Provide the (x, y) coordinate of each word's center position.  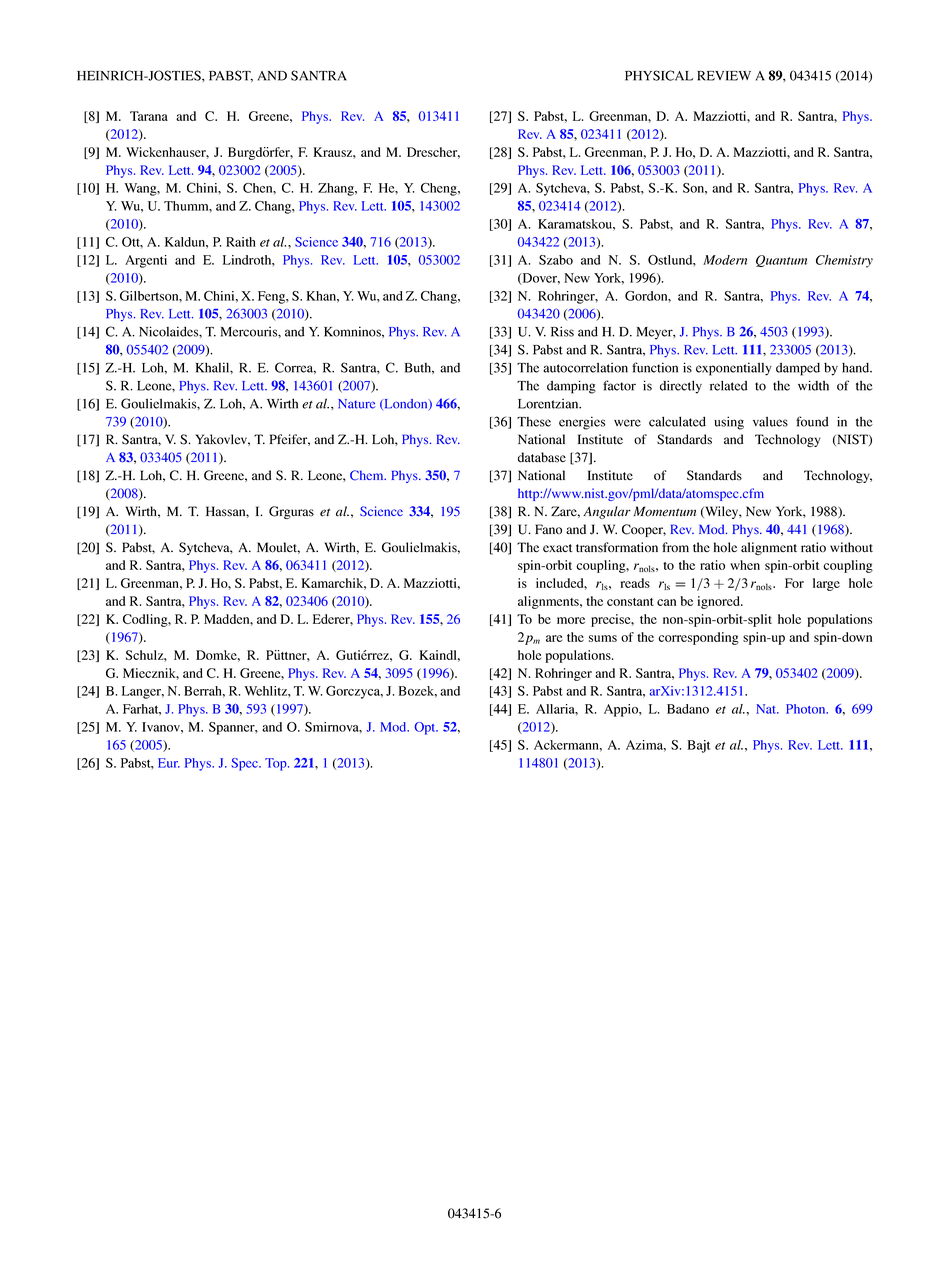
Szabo (556, 260)
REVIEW (724, 76)
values (770, 422)
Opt (426, 728)
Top (277, 764)
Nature (356, 404)
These (534, 422)
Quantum (781, 261)
